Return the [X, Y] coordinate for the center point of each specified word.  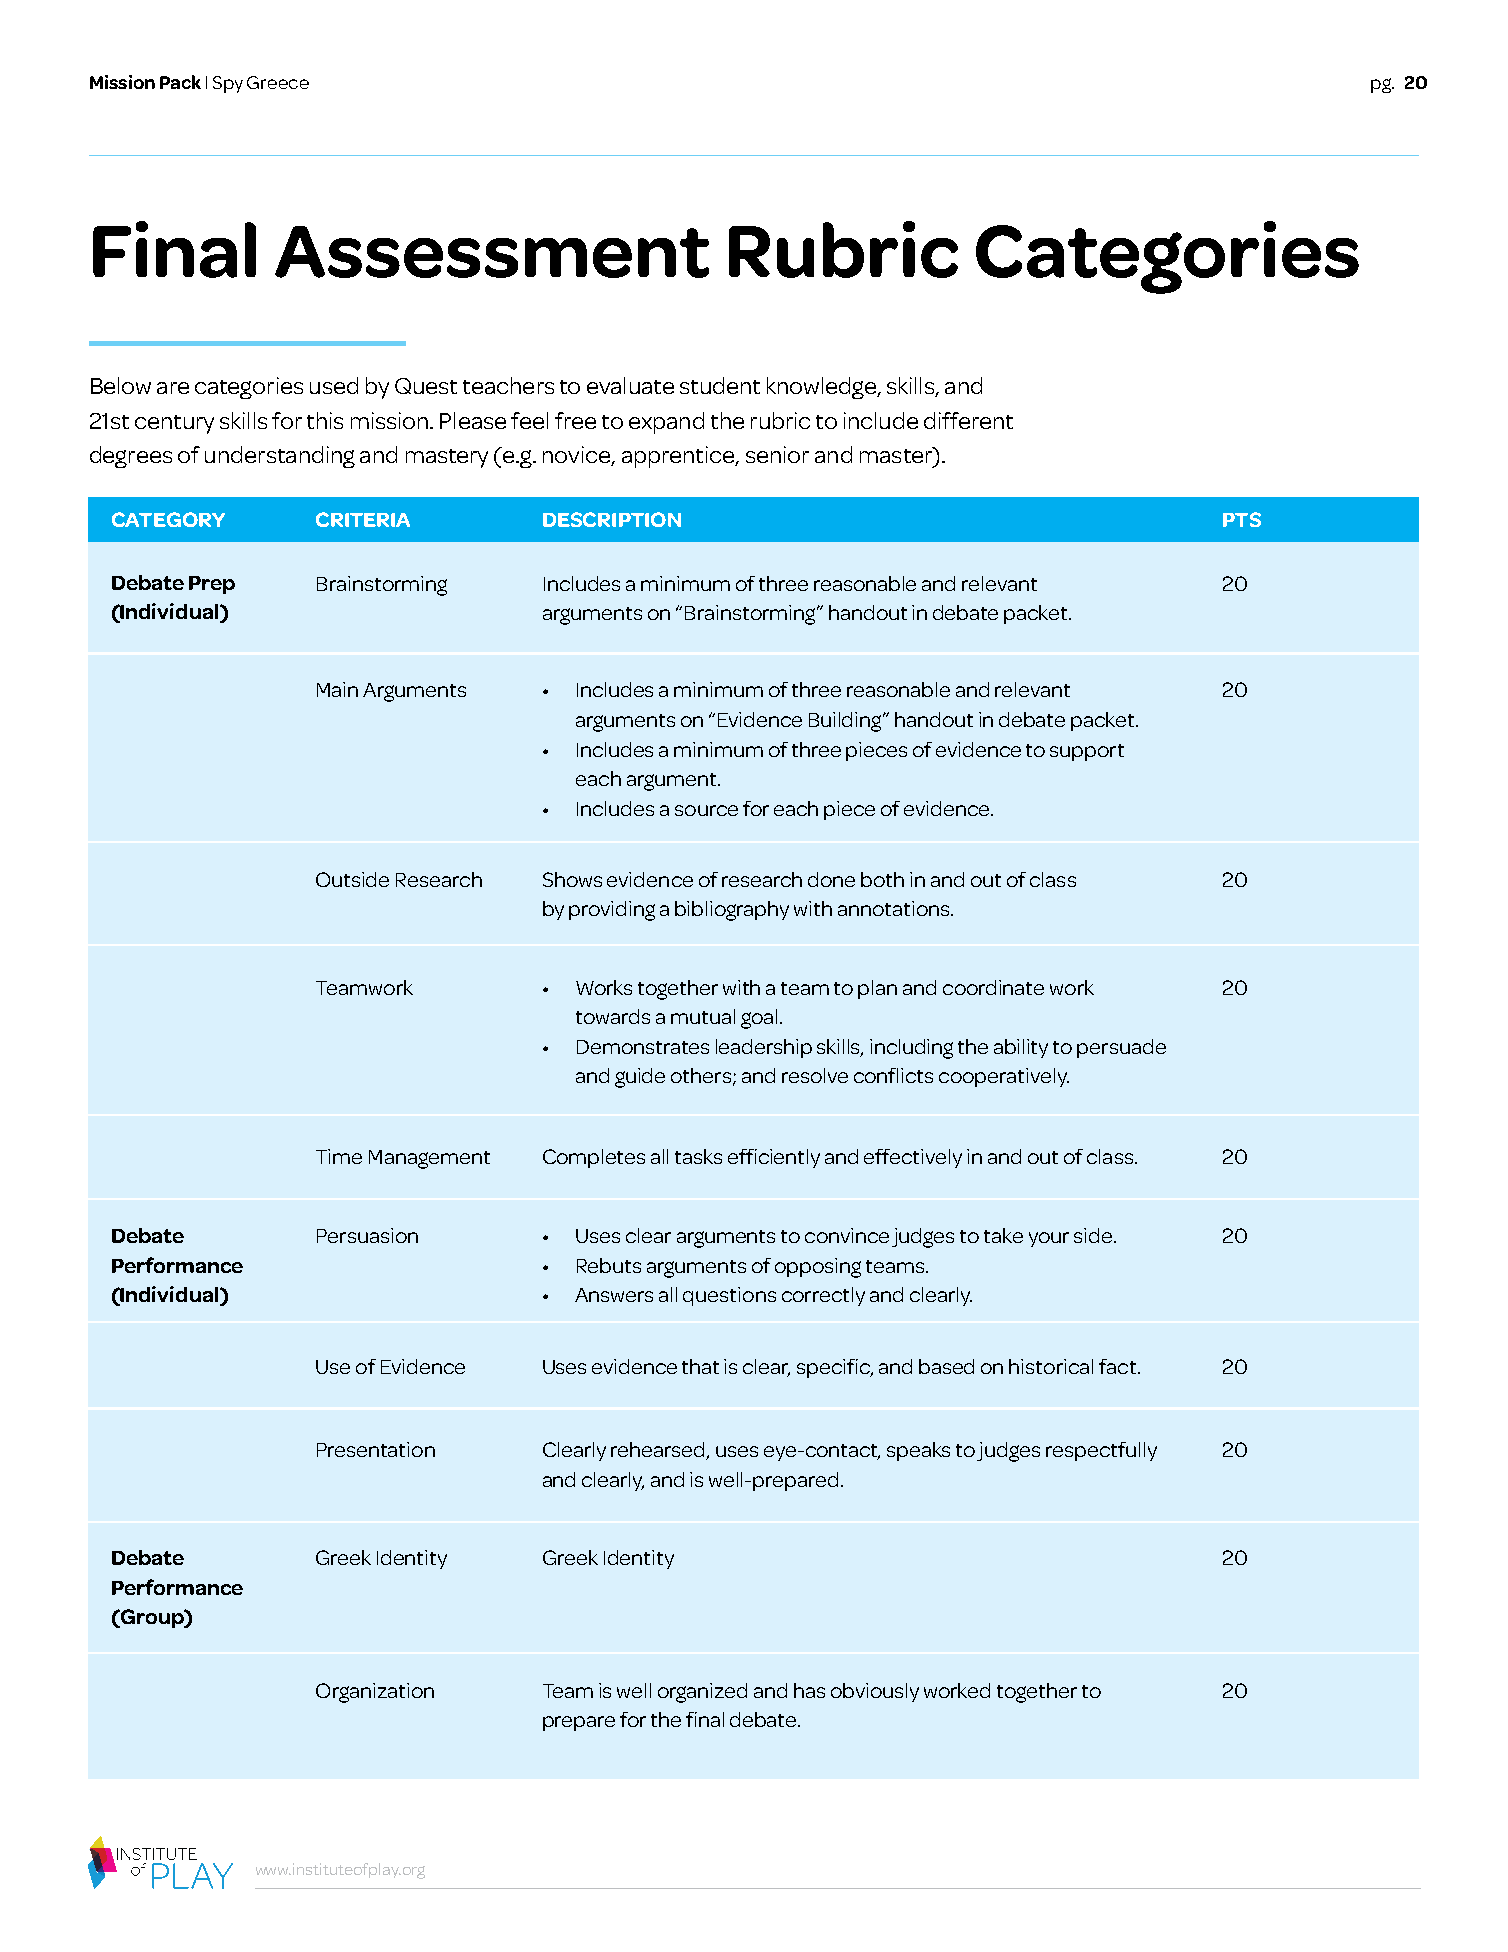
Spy [228, 84]
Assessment [492, 252]
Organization [375, 1693]
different [968, 420]
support [1087, 752]
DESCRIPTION [612, 519]
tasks [698, 1156]
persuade [1121, 1048]
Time [339, 1156]
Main [337, 689]
